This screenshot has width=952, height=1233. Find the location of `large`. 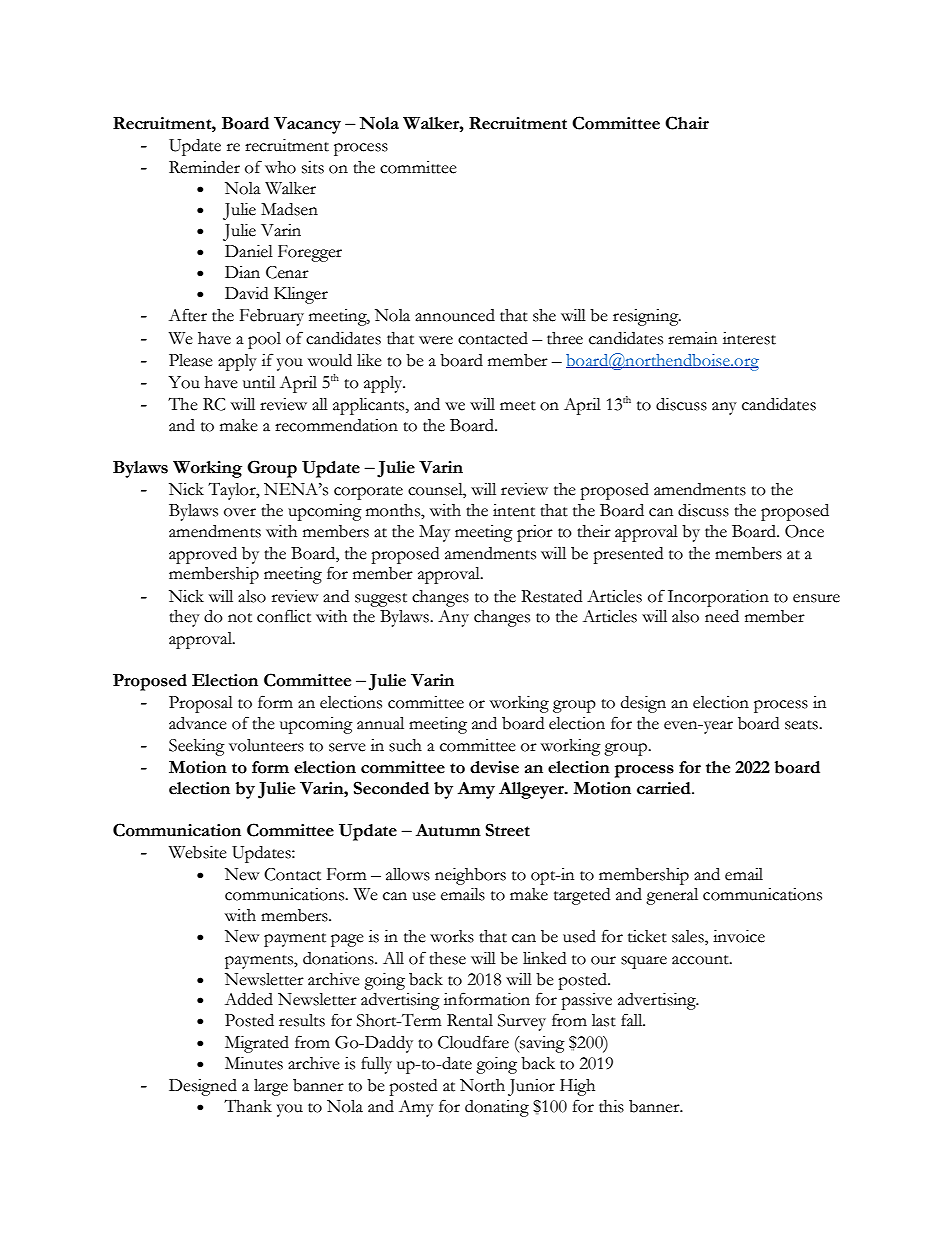

large is located at coordinates (271, 1087).
